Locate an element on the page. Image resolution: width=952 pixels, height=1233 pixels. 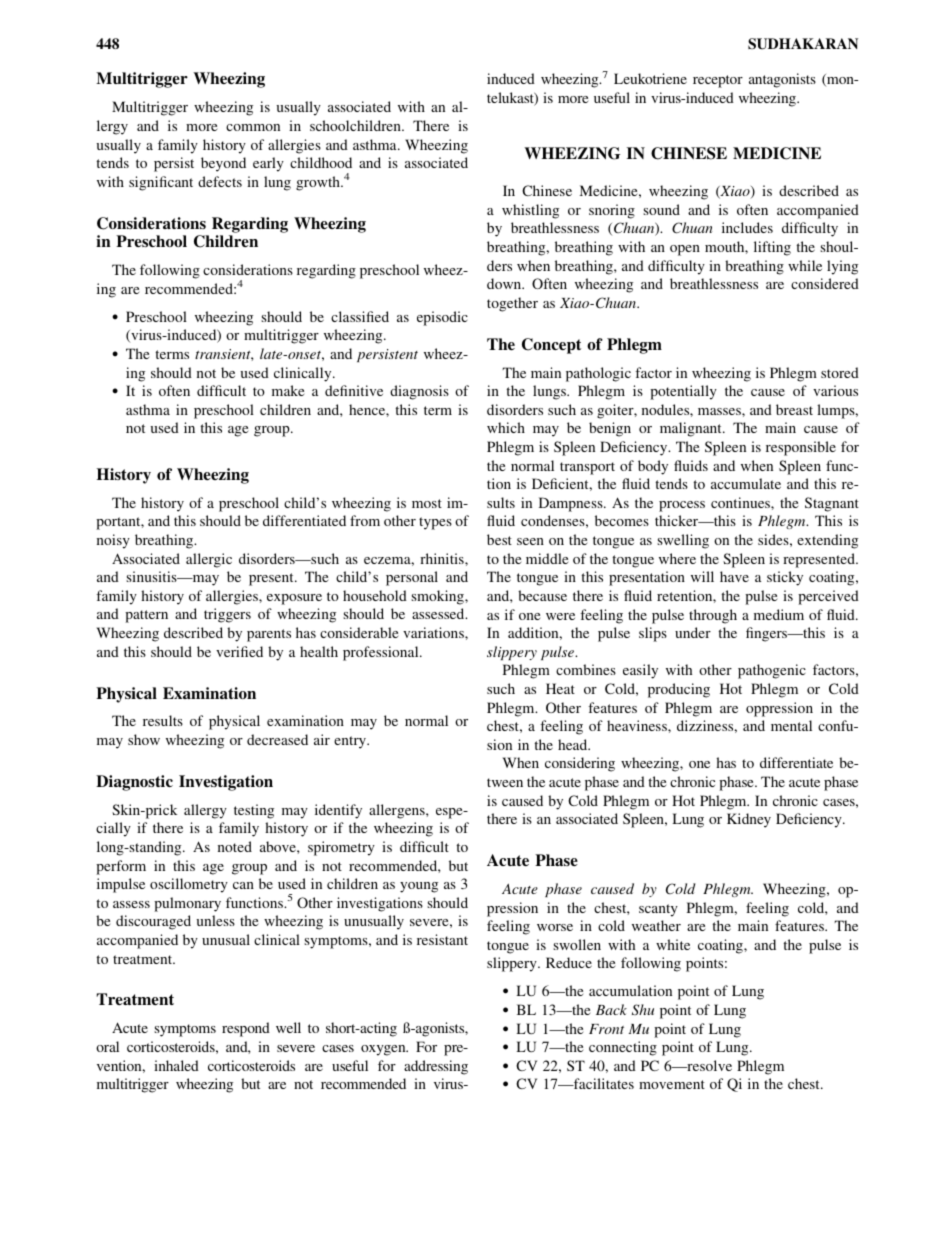
show is located at coordinates (144, 739).
